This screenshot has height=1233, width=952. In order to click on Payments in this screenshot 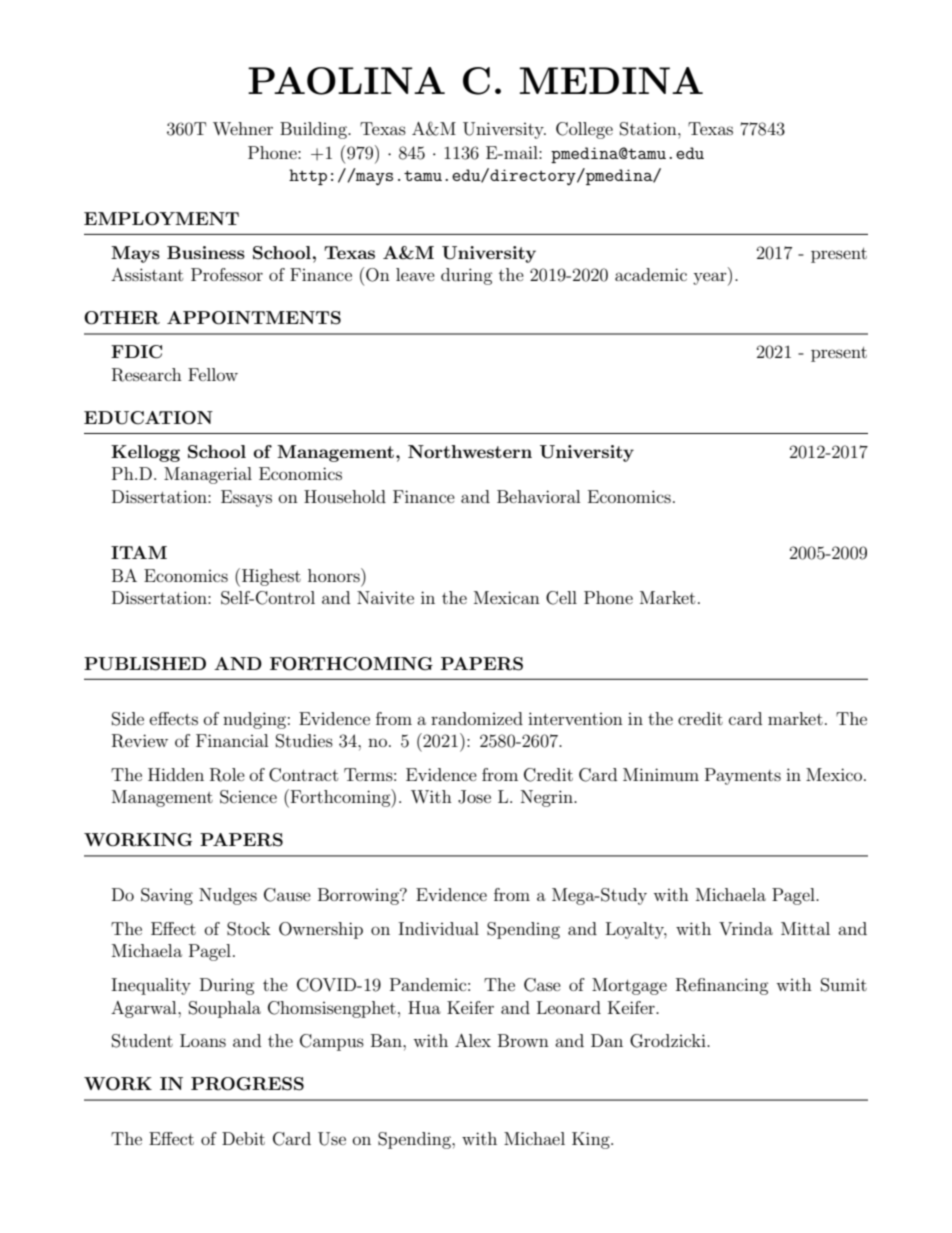, I will do `click(743, 776)`.
